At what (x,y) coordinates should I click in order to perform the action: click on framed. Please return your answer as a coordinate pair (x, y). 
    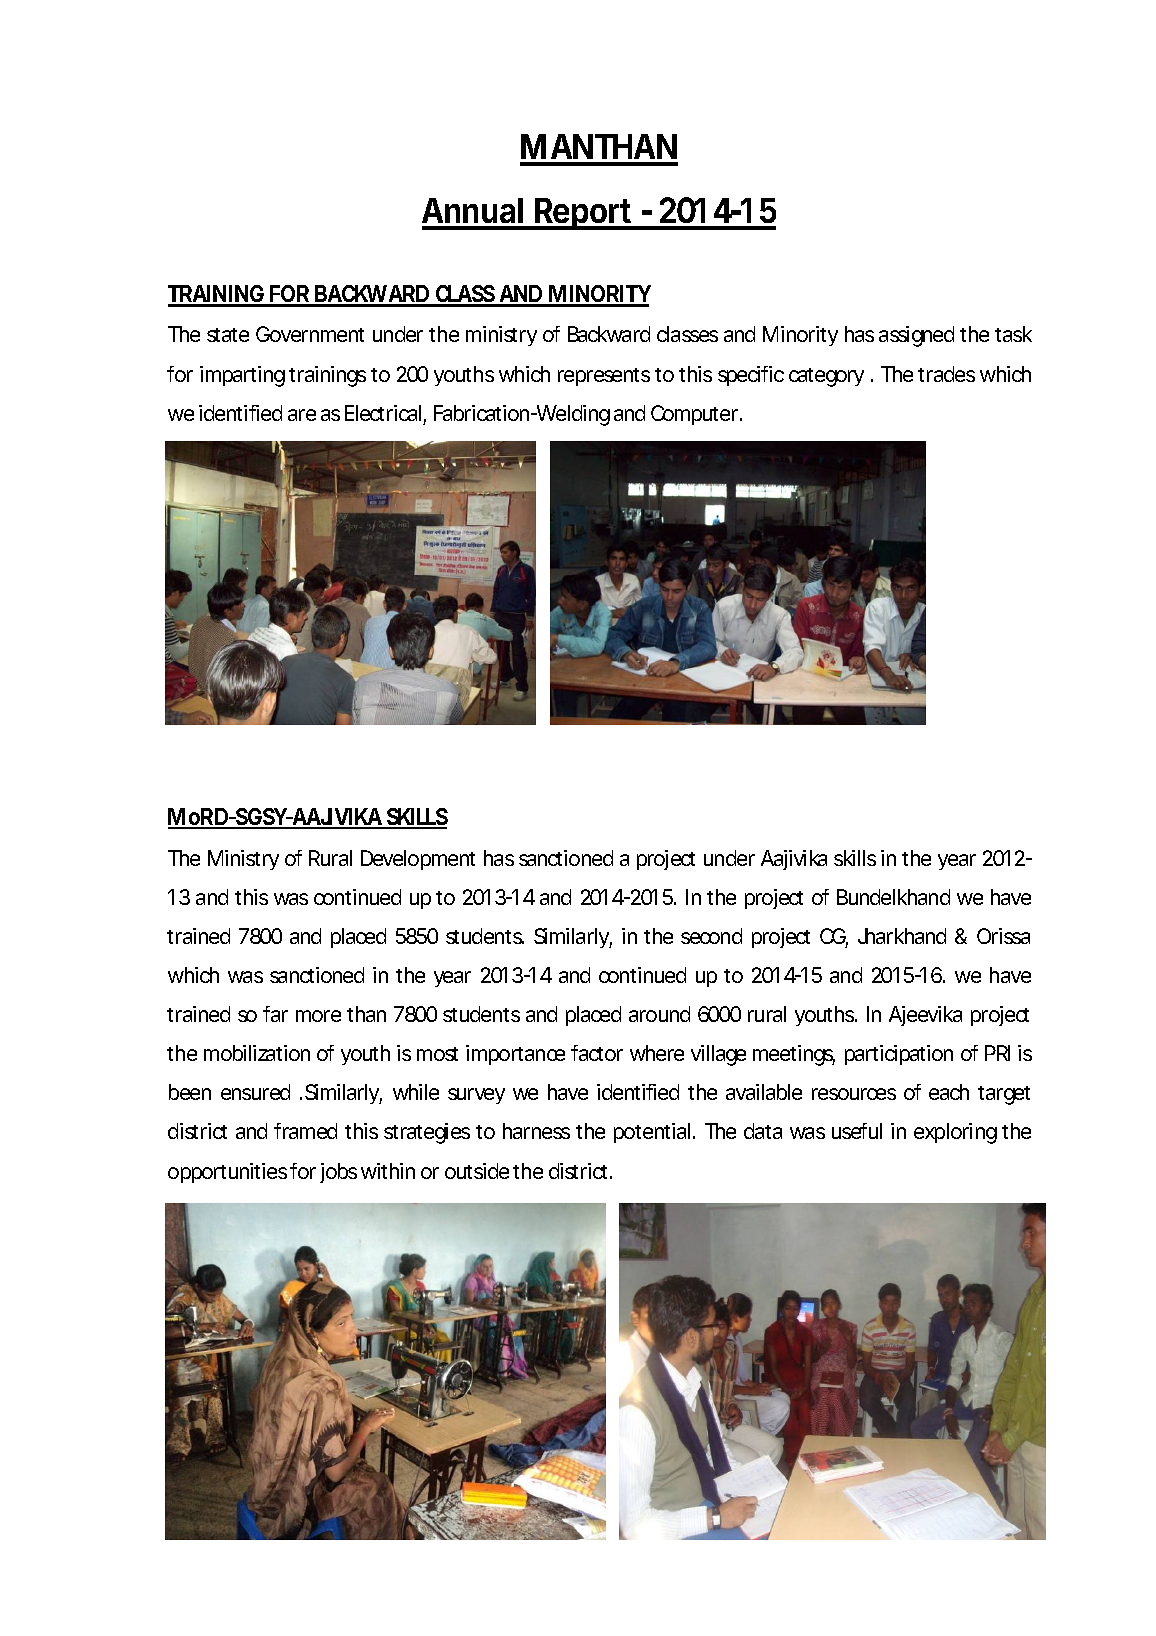
    Looking at the image, I should click on (305, 1131).
